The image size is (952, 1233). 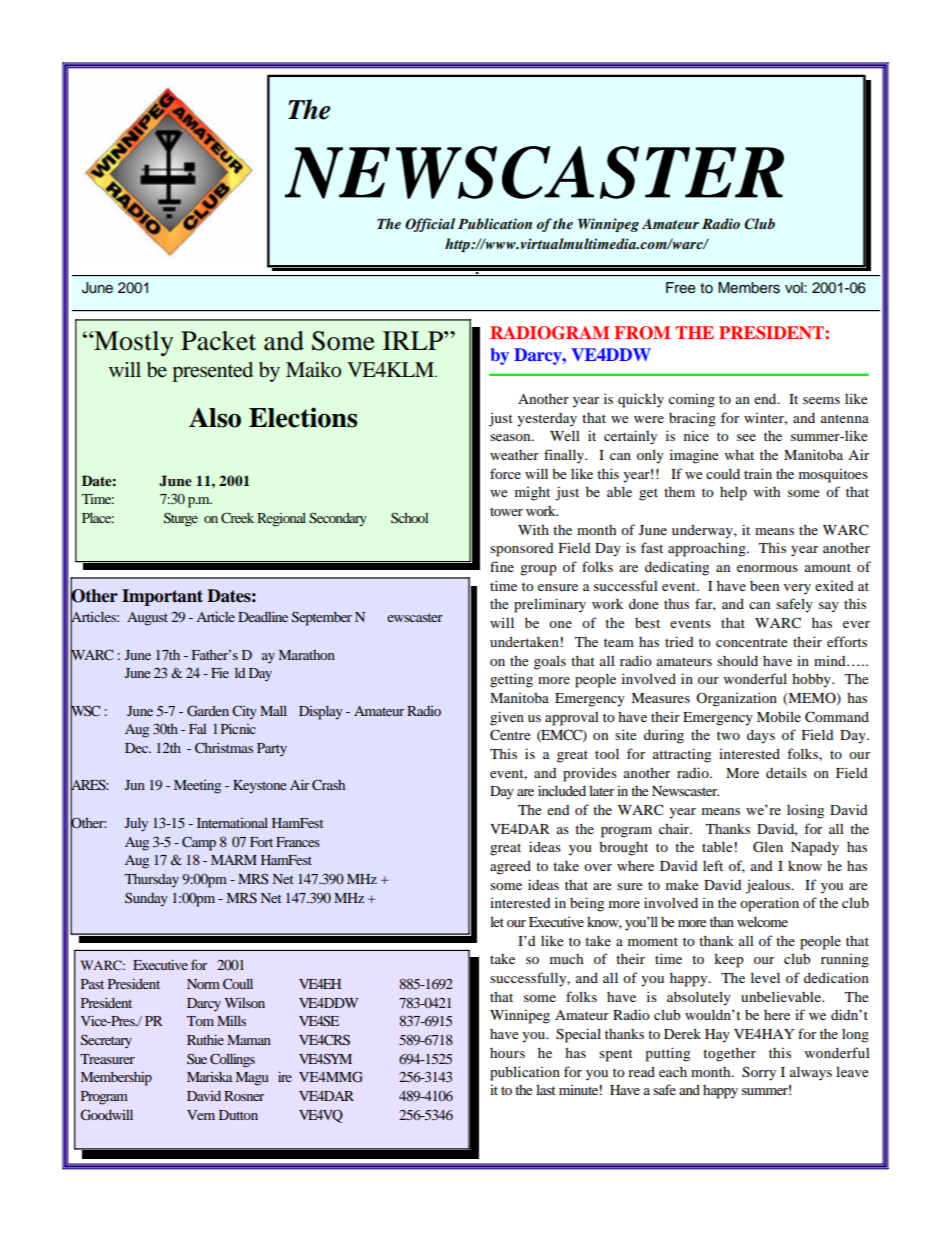 What do you see at coordinates (237, 518) in the screenshot?
I see `Creek` at bounding box center [237, 518].
